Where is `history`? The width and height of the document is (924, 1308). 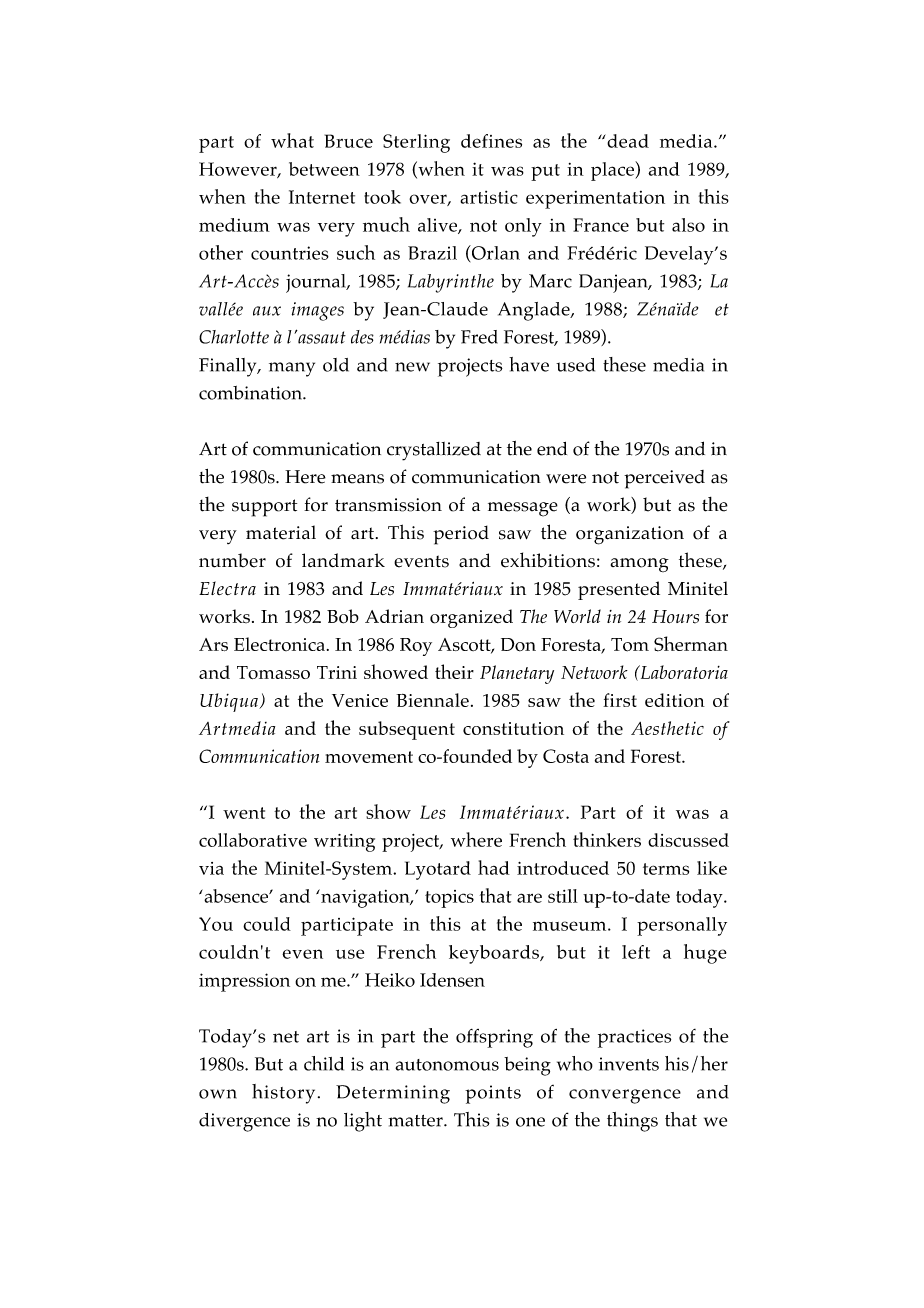
history is located at coordinates (283, 1094).
